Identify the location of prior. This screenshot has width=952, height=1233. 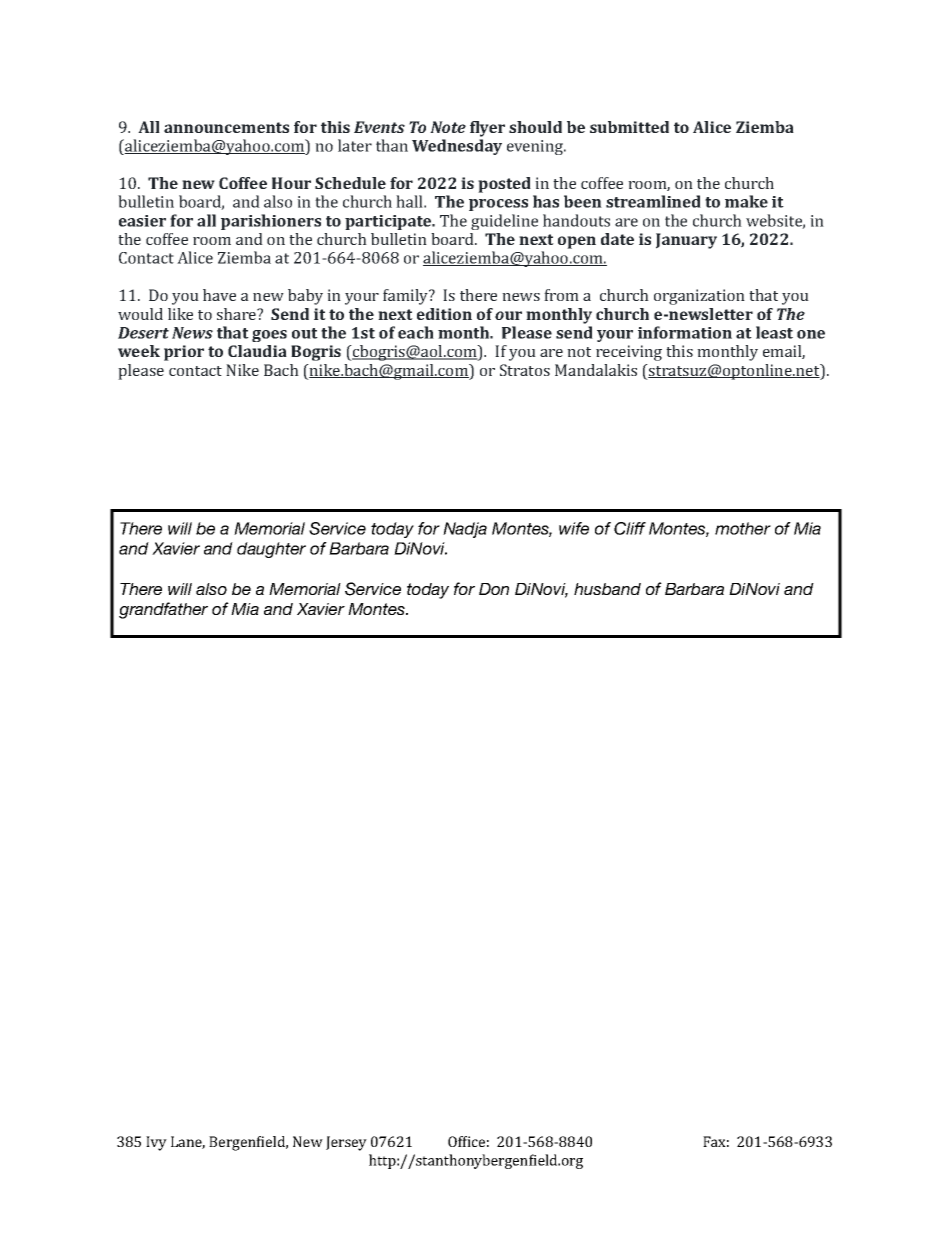
(184, 353).
